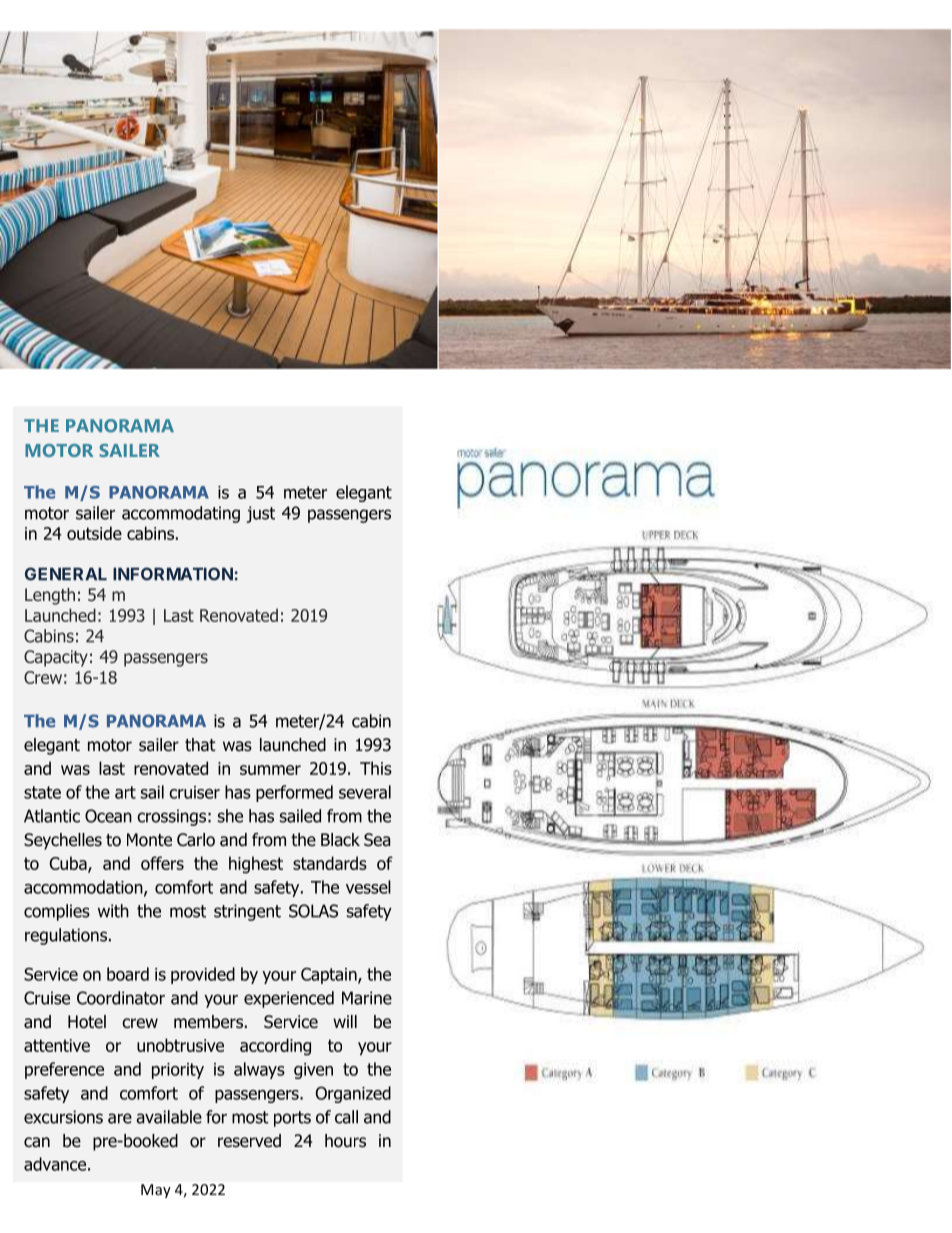  I want to click on excursions, so click(63, 1117).
